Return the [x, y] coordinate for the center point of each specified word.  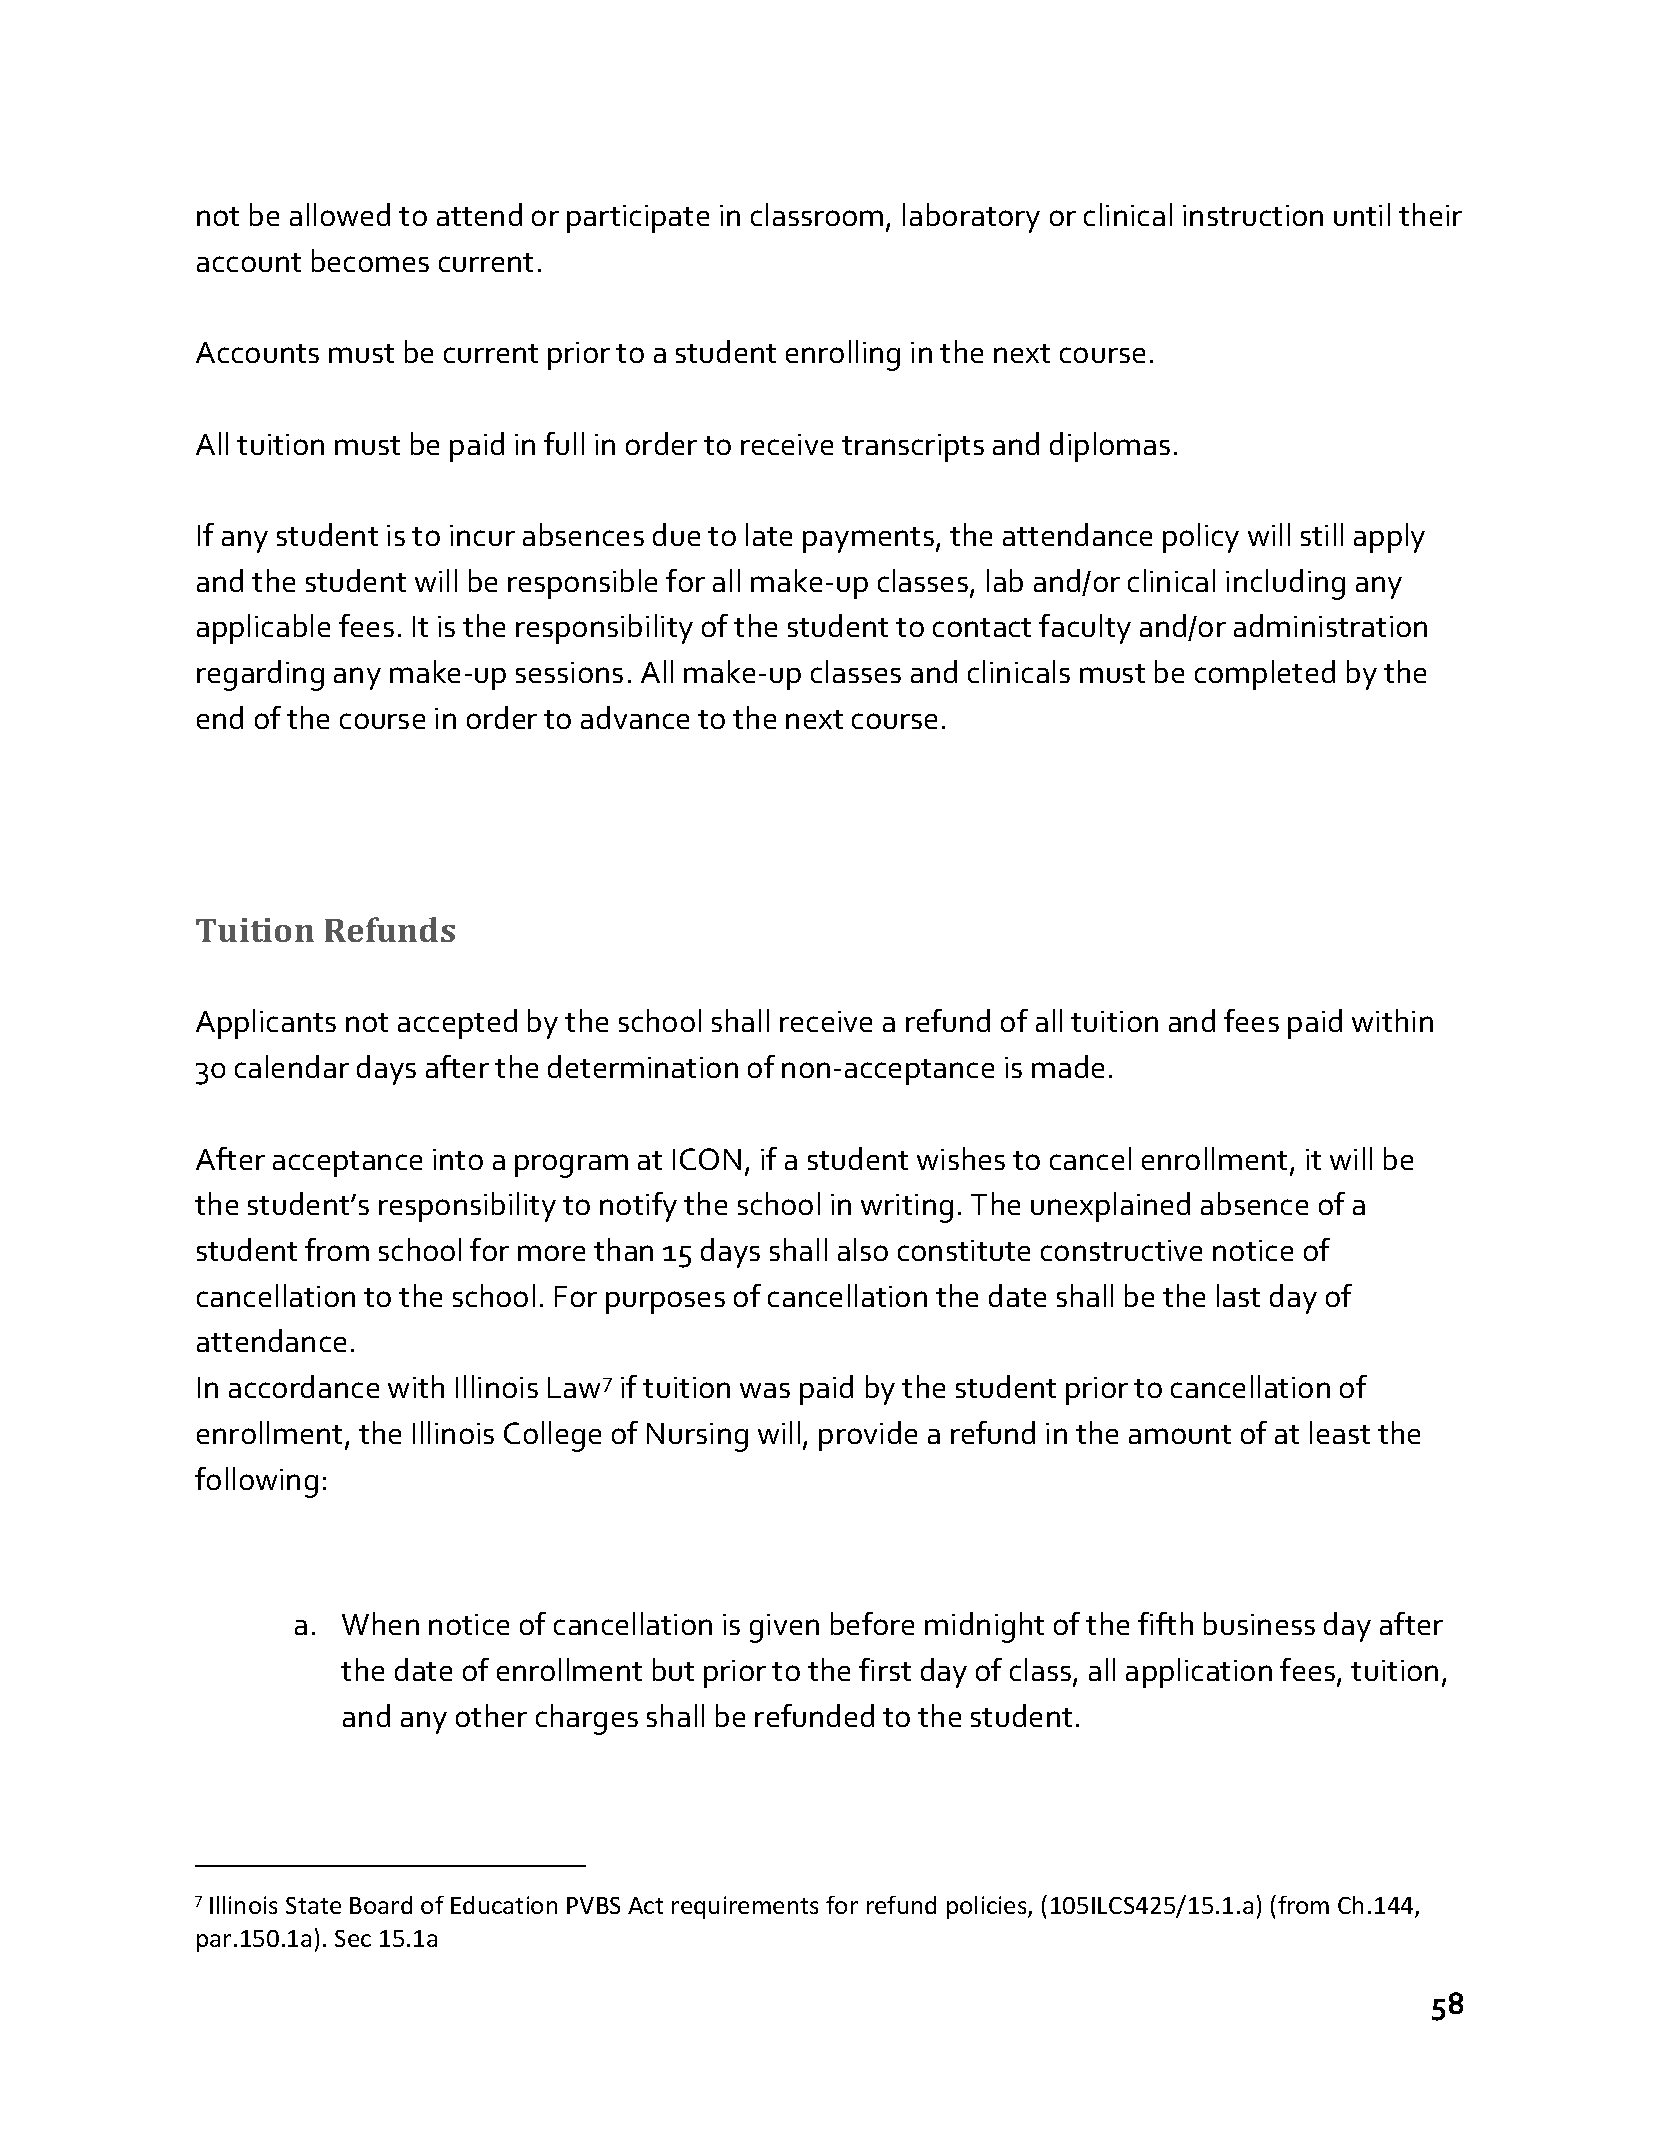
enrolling [843, 355]
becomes [370, 260]
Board [381, 1905]
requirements [745, 1907]
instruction [1253, 215]
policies [988, 1907]
